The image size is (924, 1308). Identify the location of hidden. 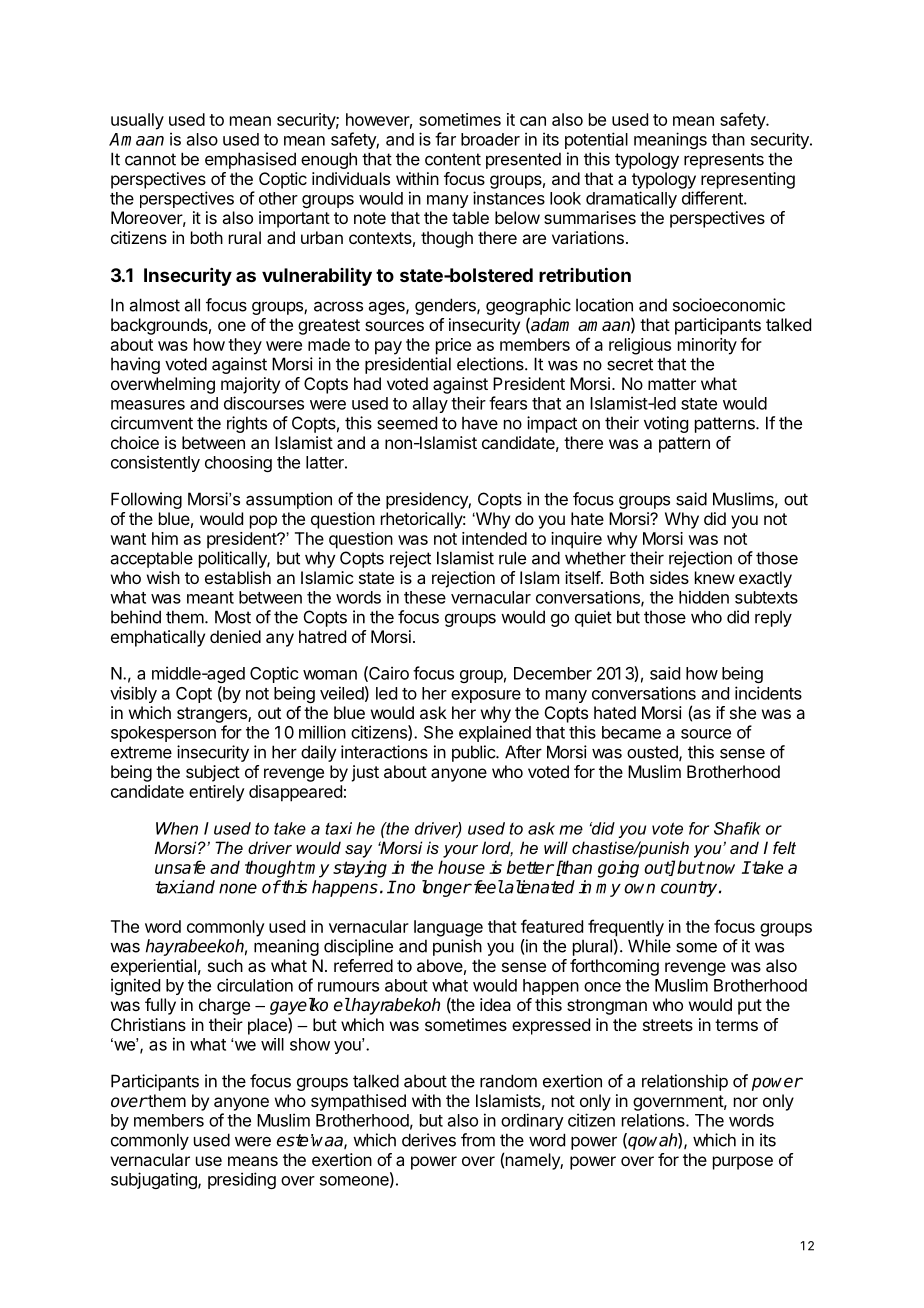
(704, 597).
